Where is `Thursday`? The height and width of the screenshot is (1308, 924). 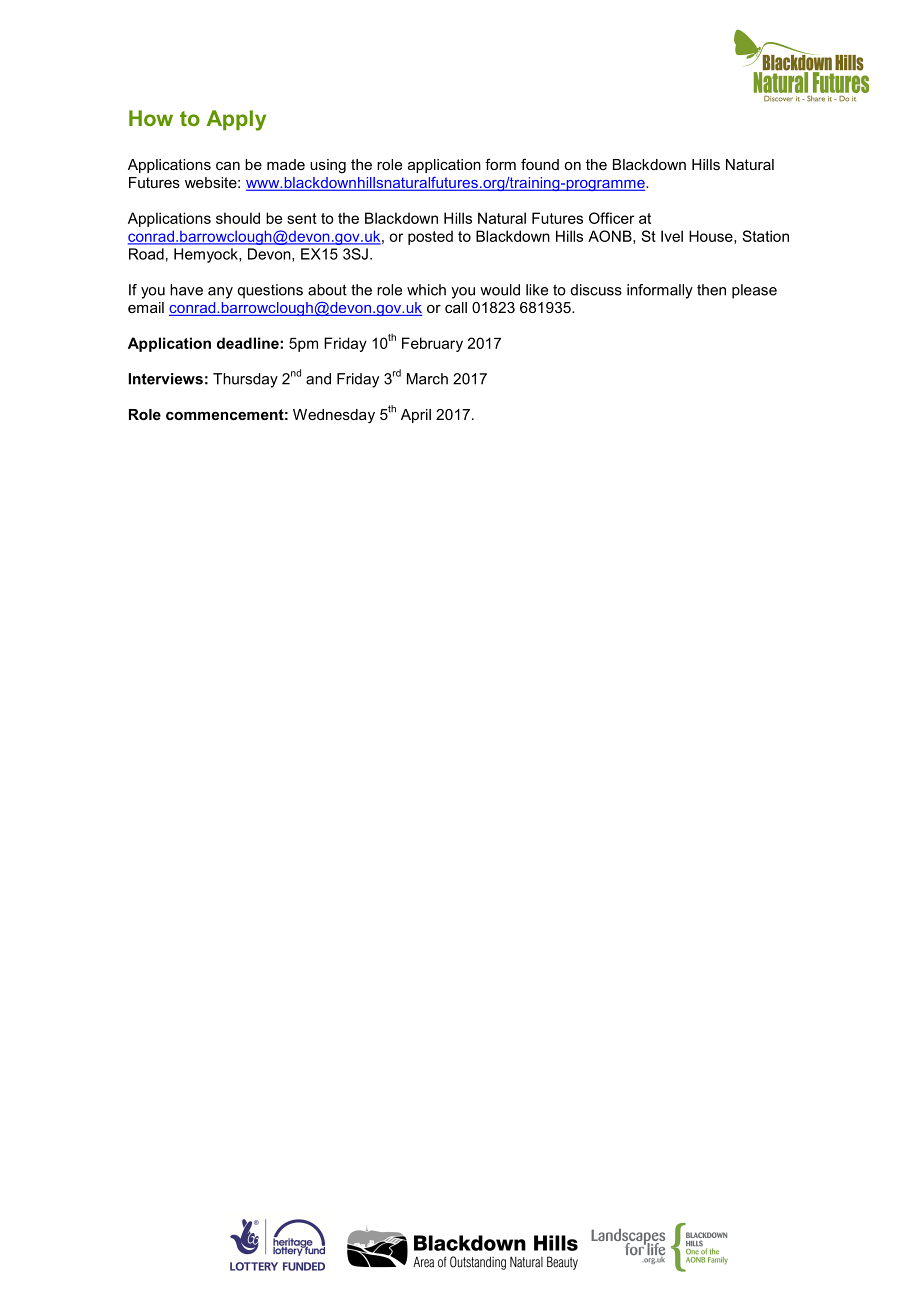 Thursday is located at coordinates (245, 380).
